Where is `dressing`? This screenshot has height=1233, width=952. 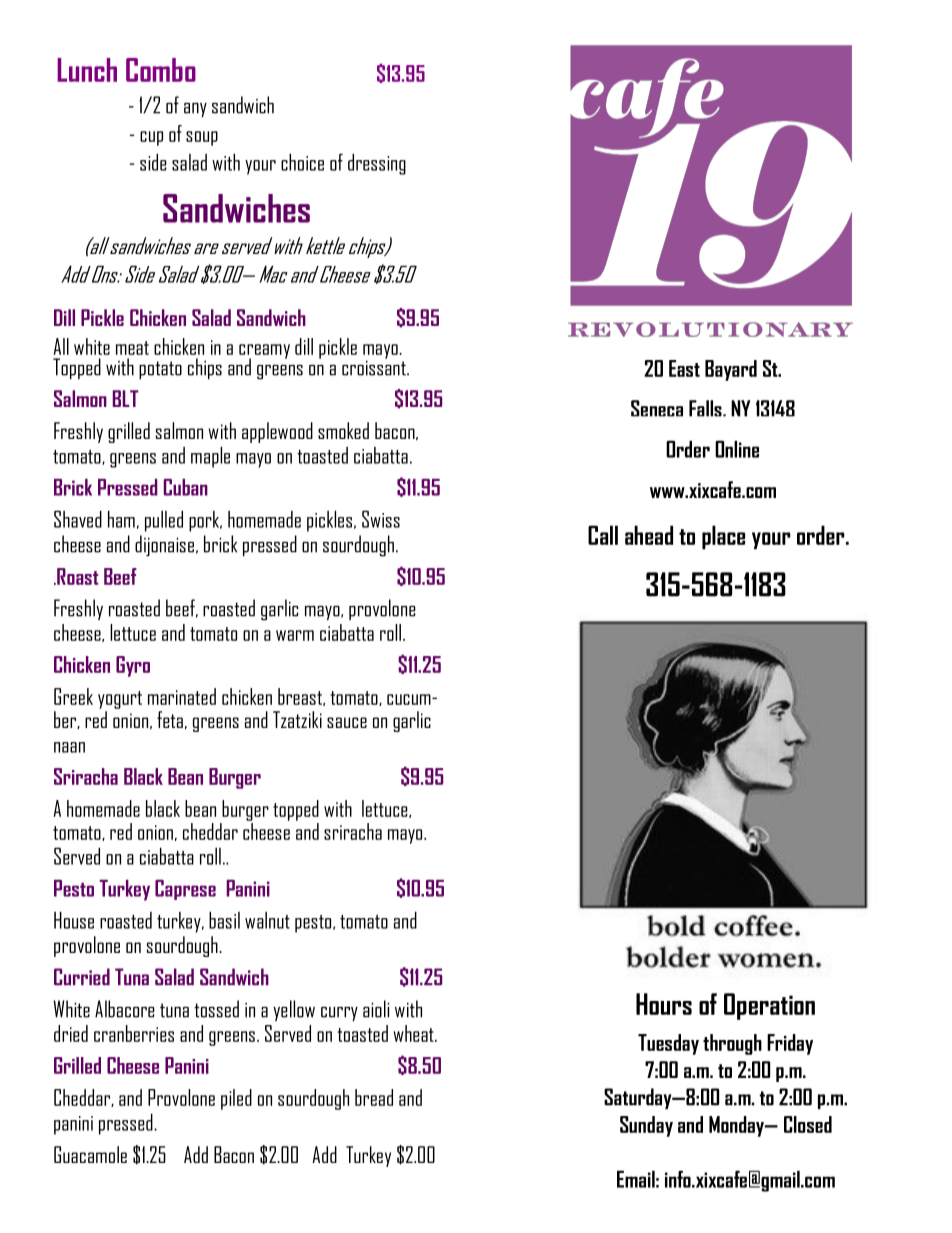 dressing is located at coordinates (377, 164).
